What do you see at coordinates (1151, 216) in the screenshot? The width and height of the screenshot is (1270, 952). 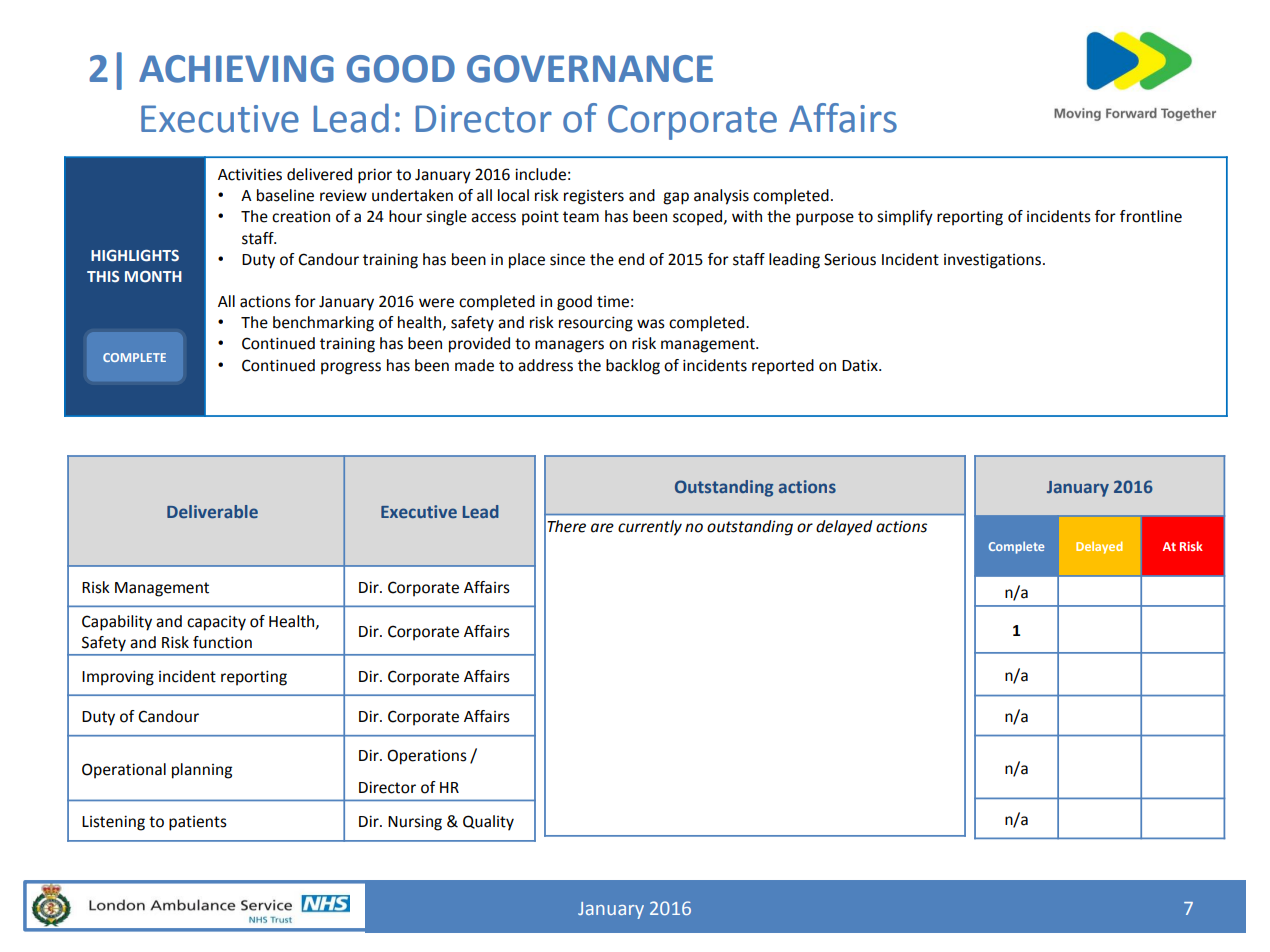 I see `frontline` at bounding box center [1151, 216].
